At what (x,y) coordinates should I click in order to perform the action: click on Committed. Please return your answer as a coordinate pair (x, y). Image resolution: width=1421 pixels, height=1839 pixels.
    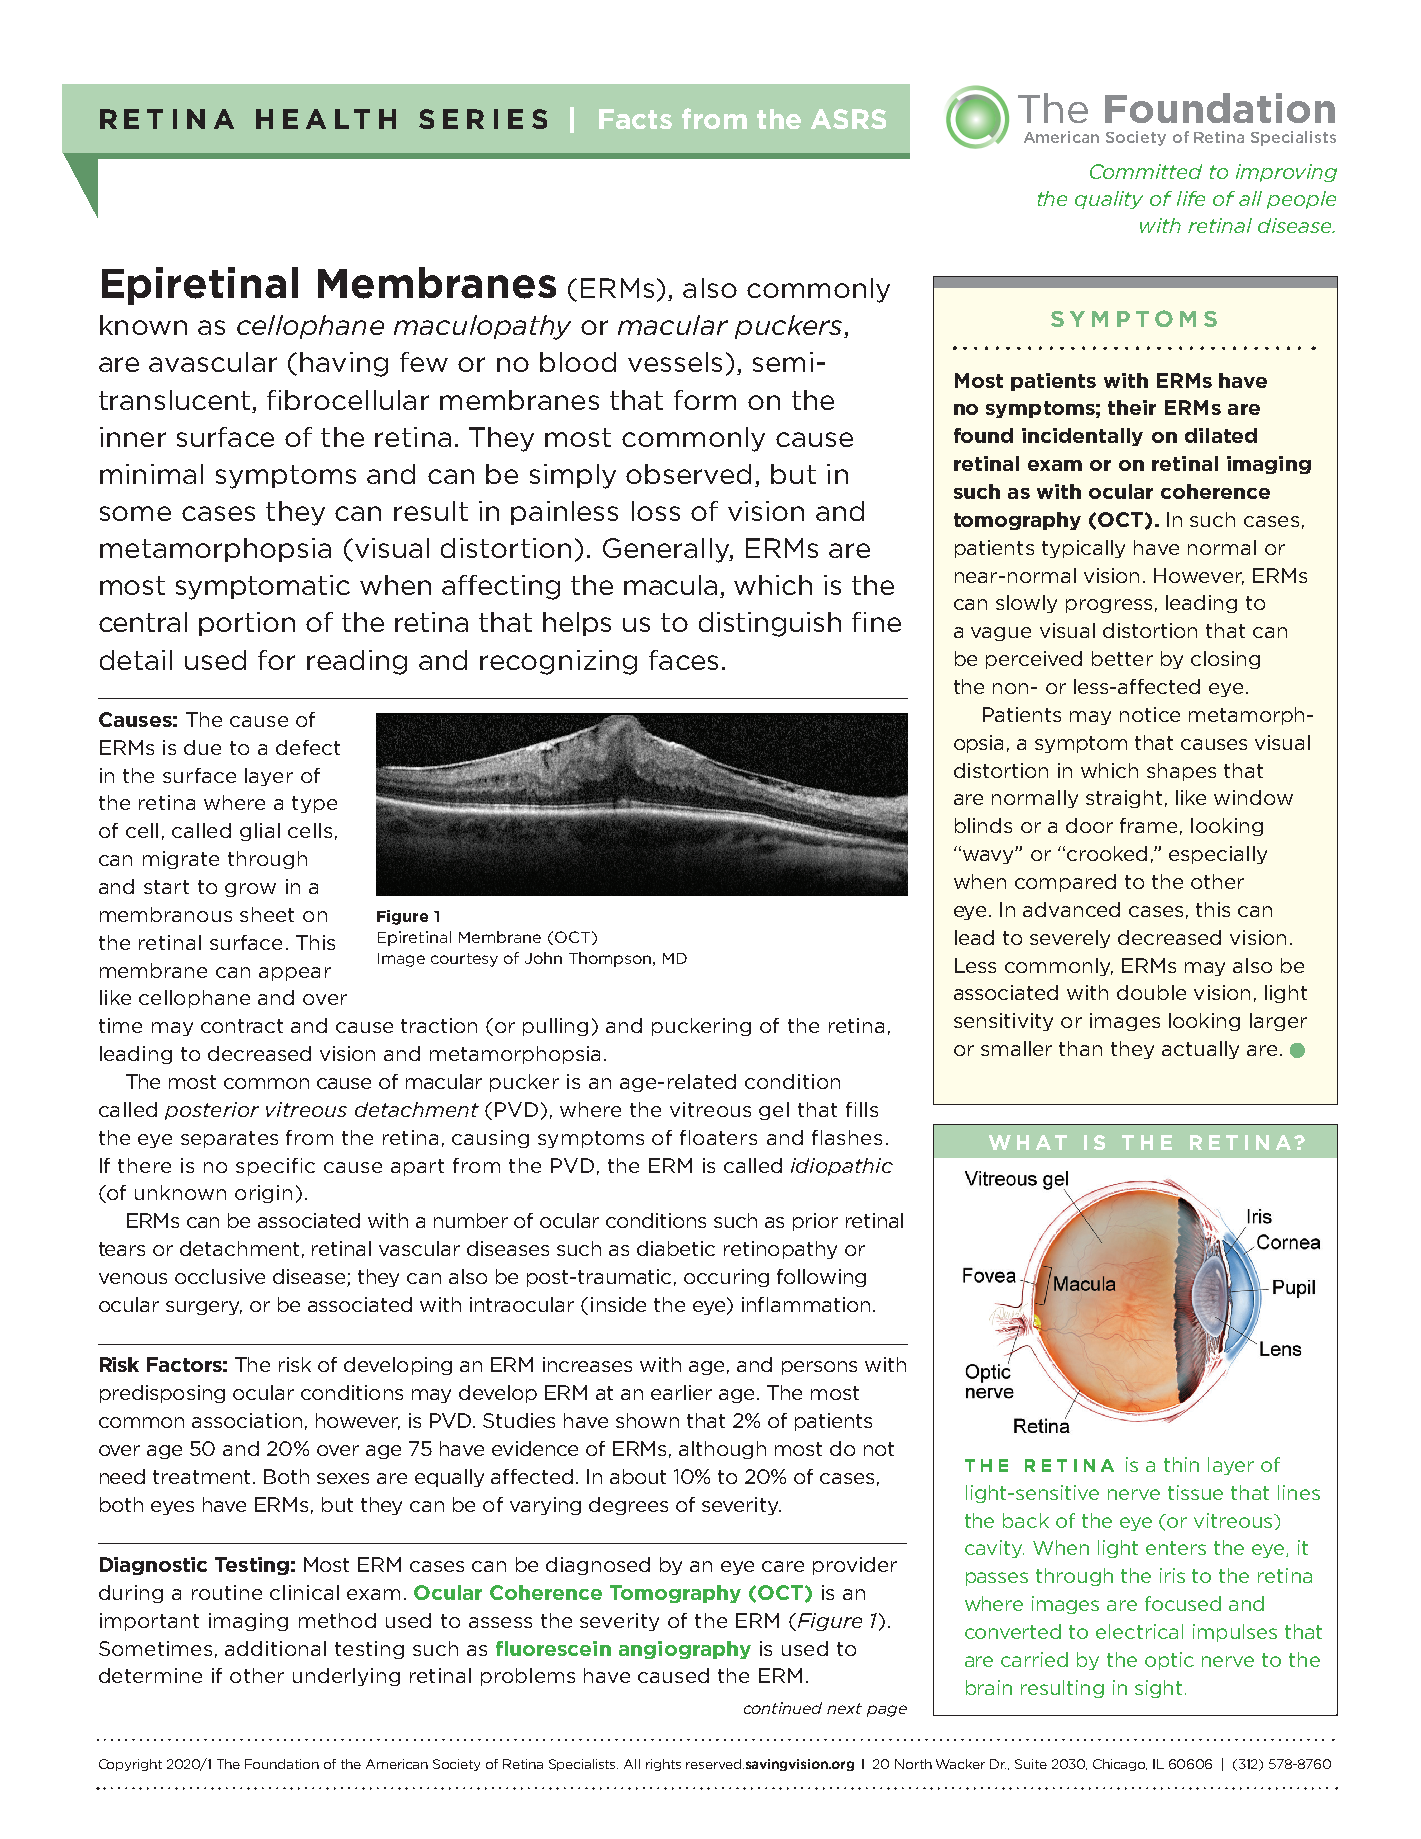
    Looking at the image, I should click on (1146, 171).
